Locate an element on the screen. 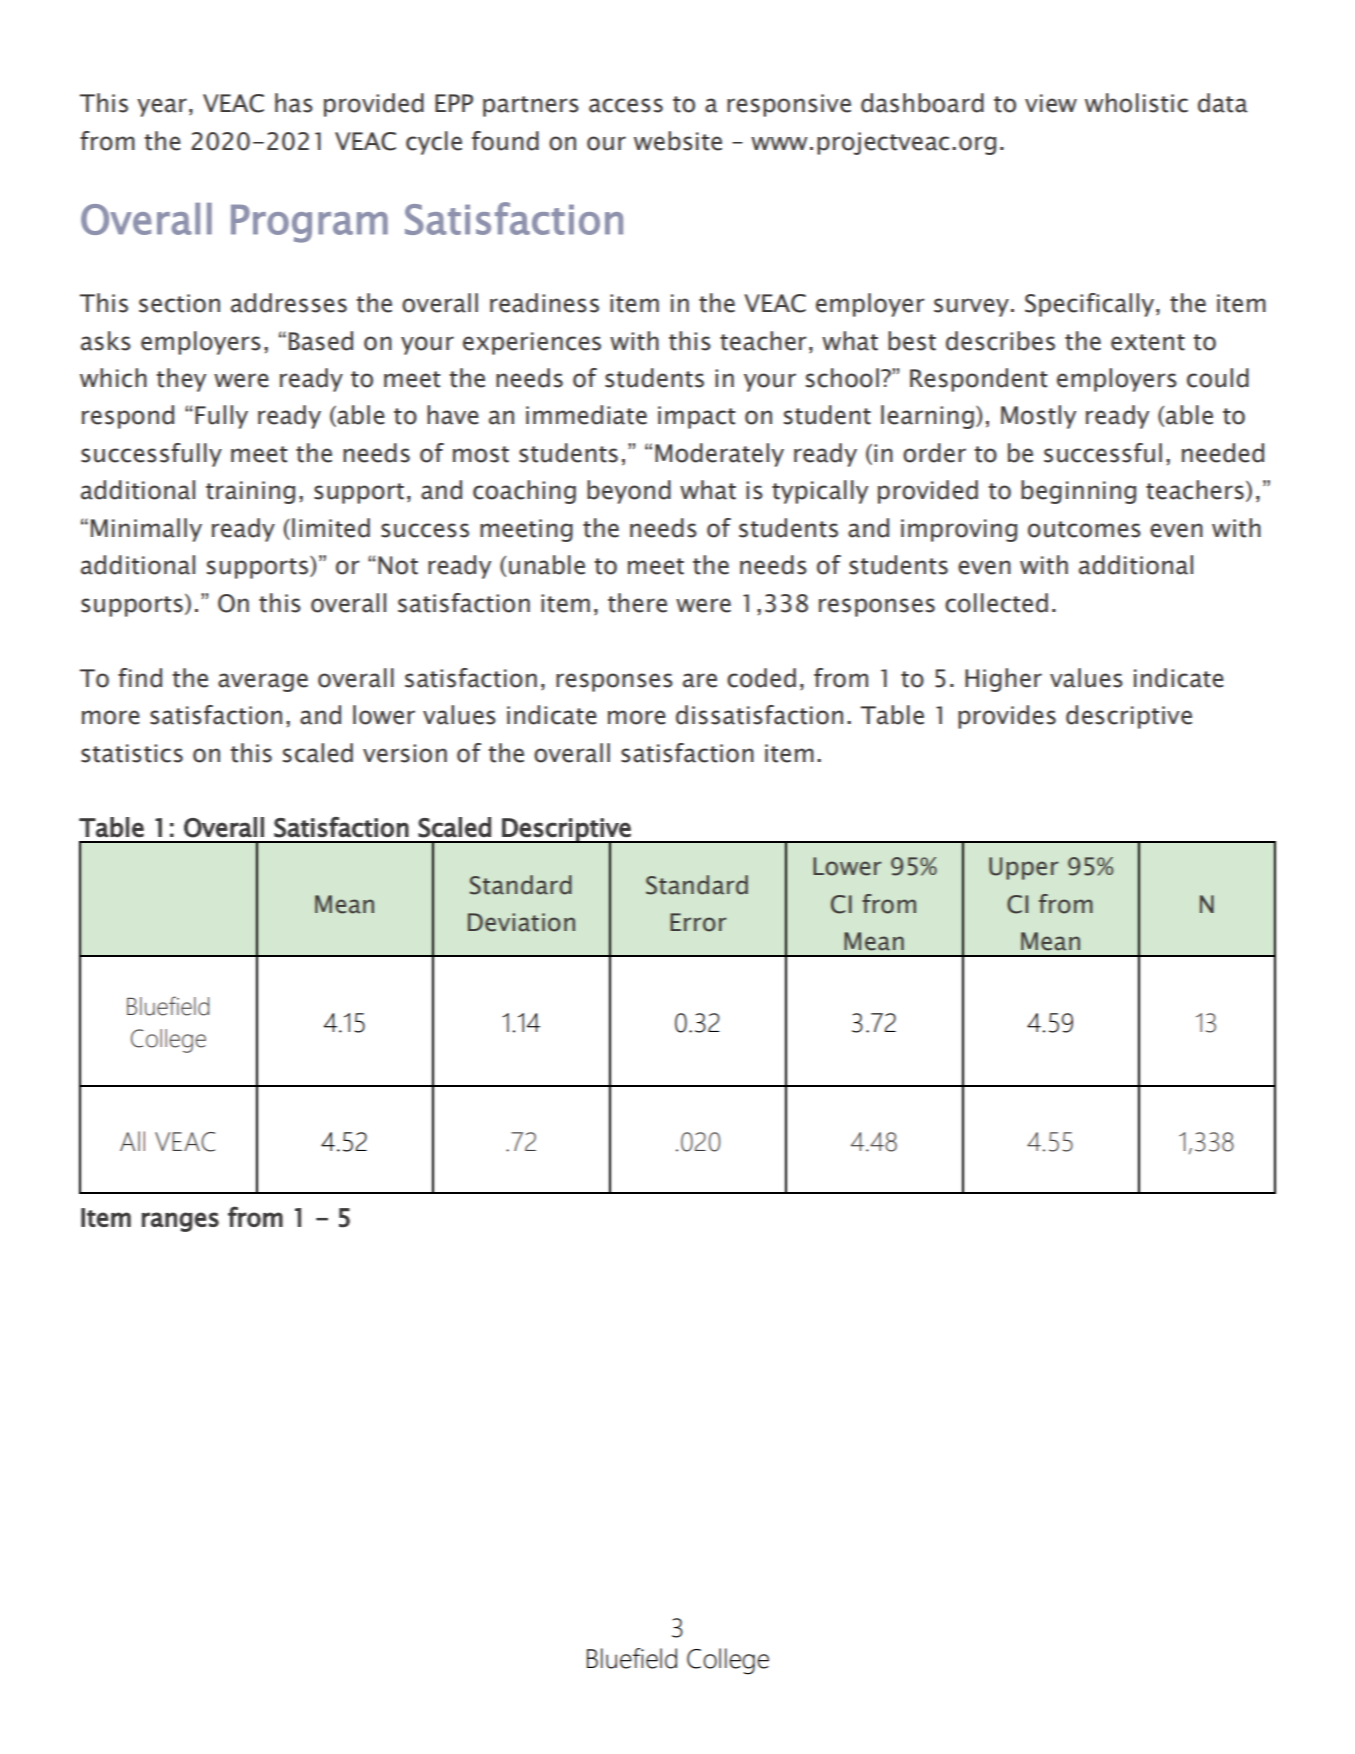 The image size is (1355, 1754). average is located at coordinates (263, 682).
